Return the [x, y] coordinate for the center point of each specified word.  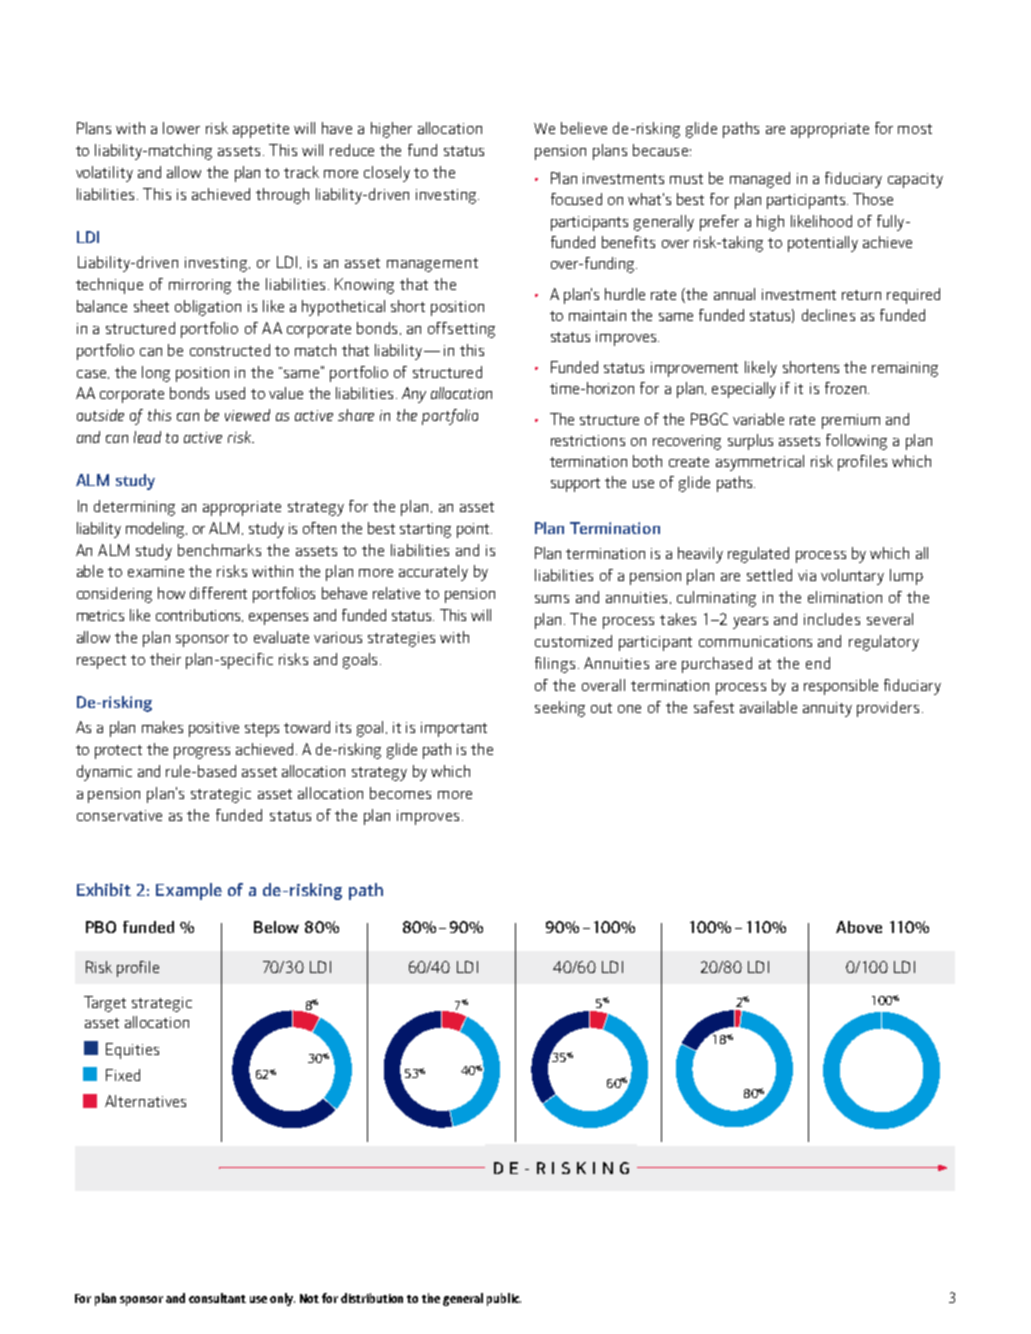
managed [760, 180]
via [807, 575]
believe [584, 128]
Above [859, 927]
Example [189, 891]
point [474, 530]
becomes [400, 793]
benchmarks [219, 550]
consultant [217, 1298]
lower [181, 128]
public [504, 1299]
